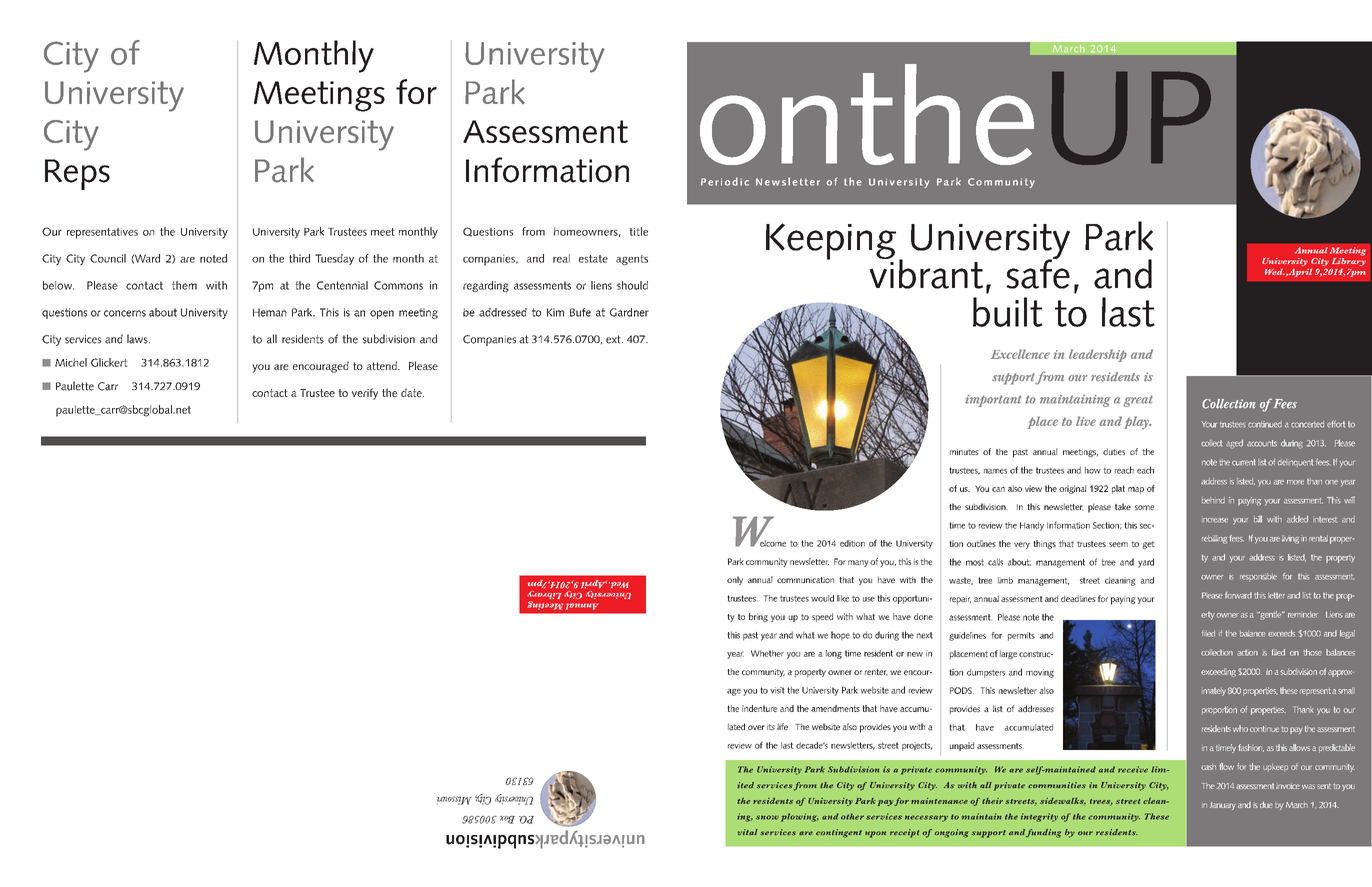 The width and height of the screenshot is (1372, 887). What do you see at coordinates (993, 401) in the screenshot?
I see `important` at bounding box center [993, 401].
